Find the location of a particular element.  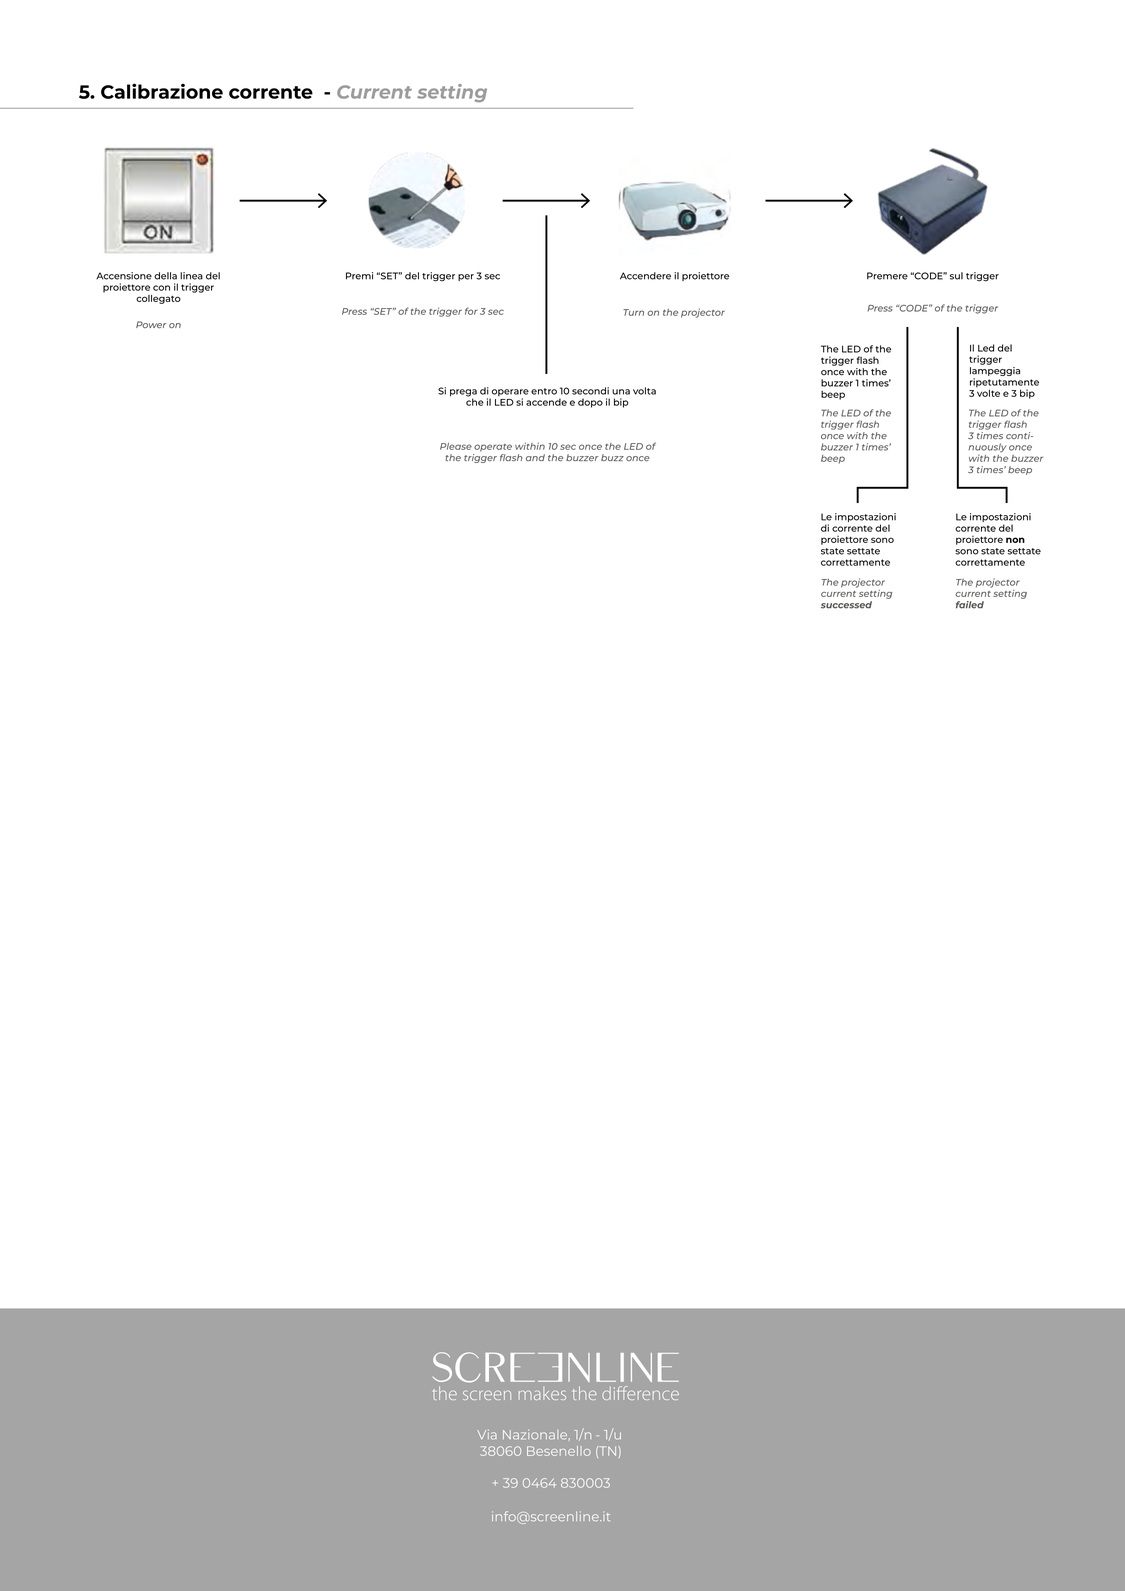

Via is located at coordinates (487, 1434).
